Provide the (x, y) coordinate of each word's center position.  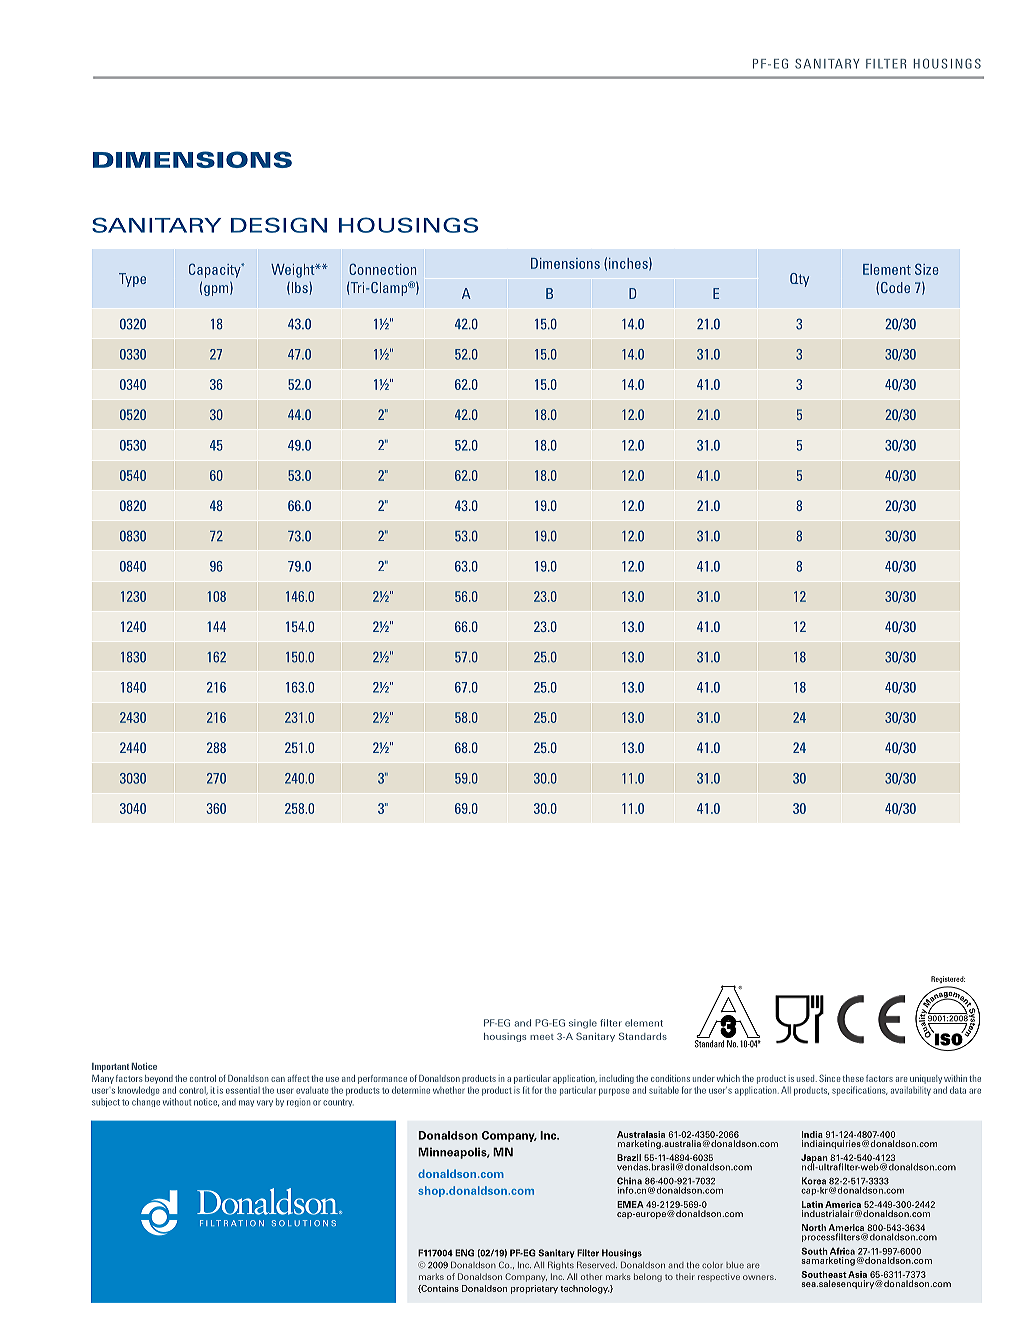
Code (895, 287)
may (246, 1103)
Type (132, 280)
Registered (948, 979)
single (583, 1024)
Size (927, 269)
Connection (382, 269)
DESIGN (279, 225)
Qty (799, 280)
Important (110, 1067)
